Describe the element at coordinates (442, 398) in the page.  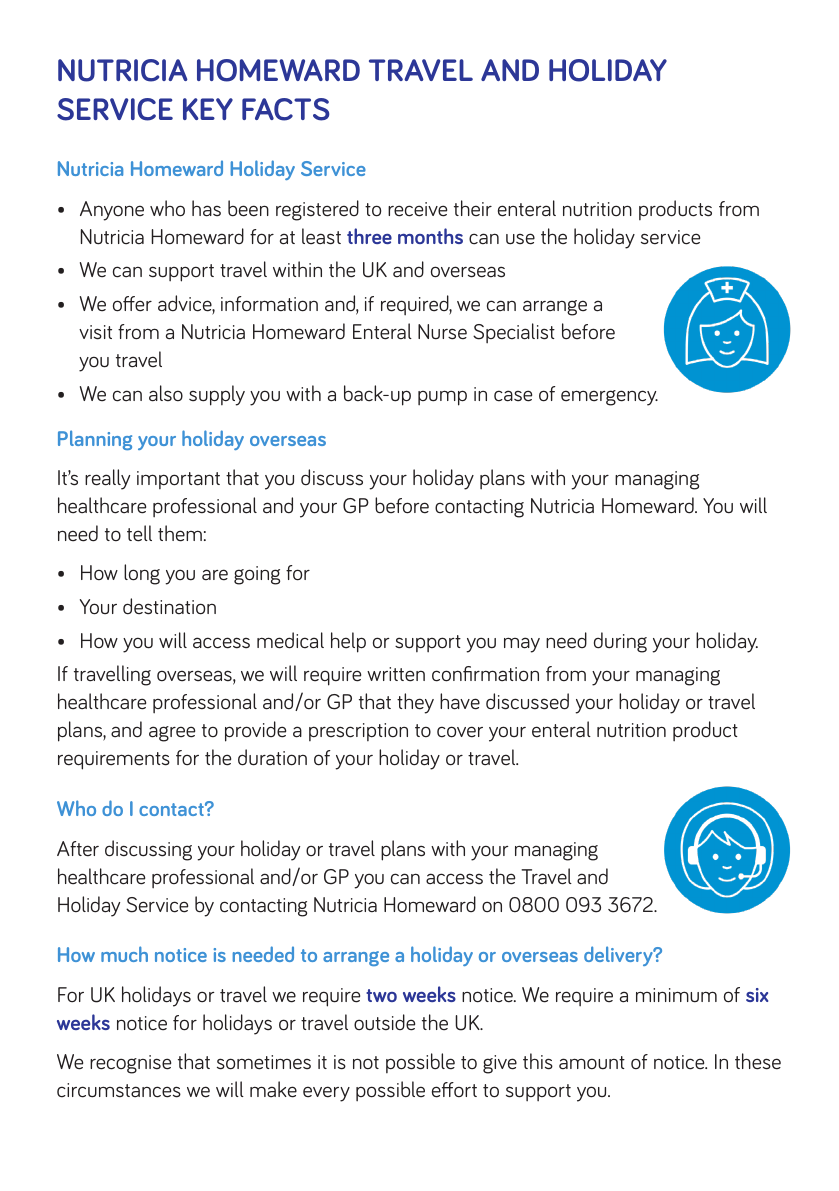
I see `pump` at that location.
